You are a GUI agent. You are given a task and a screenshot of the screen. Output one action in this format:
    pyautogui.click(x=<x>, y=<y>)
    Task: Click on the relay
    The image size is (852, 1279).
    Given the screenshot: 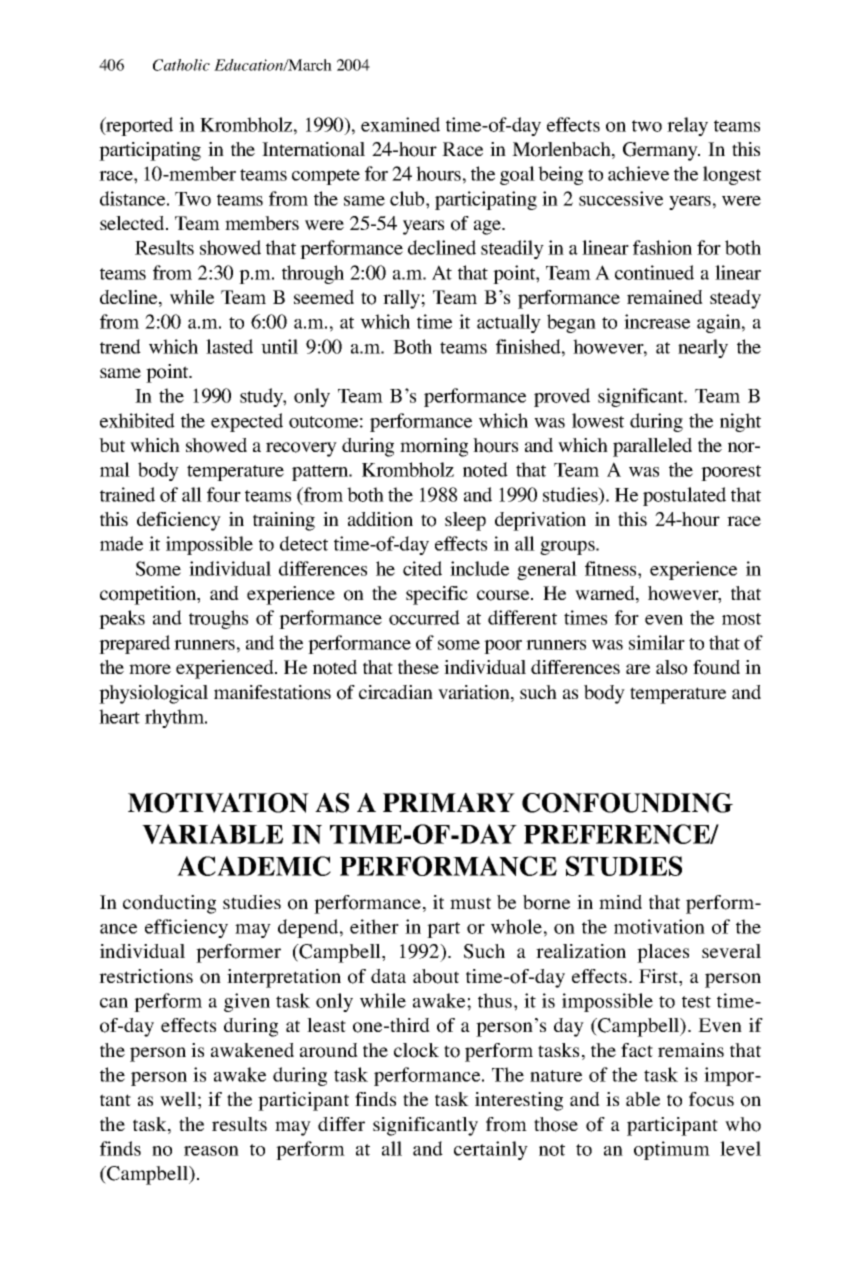 What is the action you would take?
    pyautogui.click(x=687, y=126)
